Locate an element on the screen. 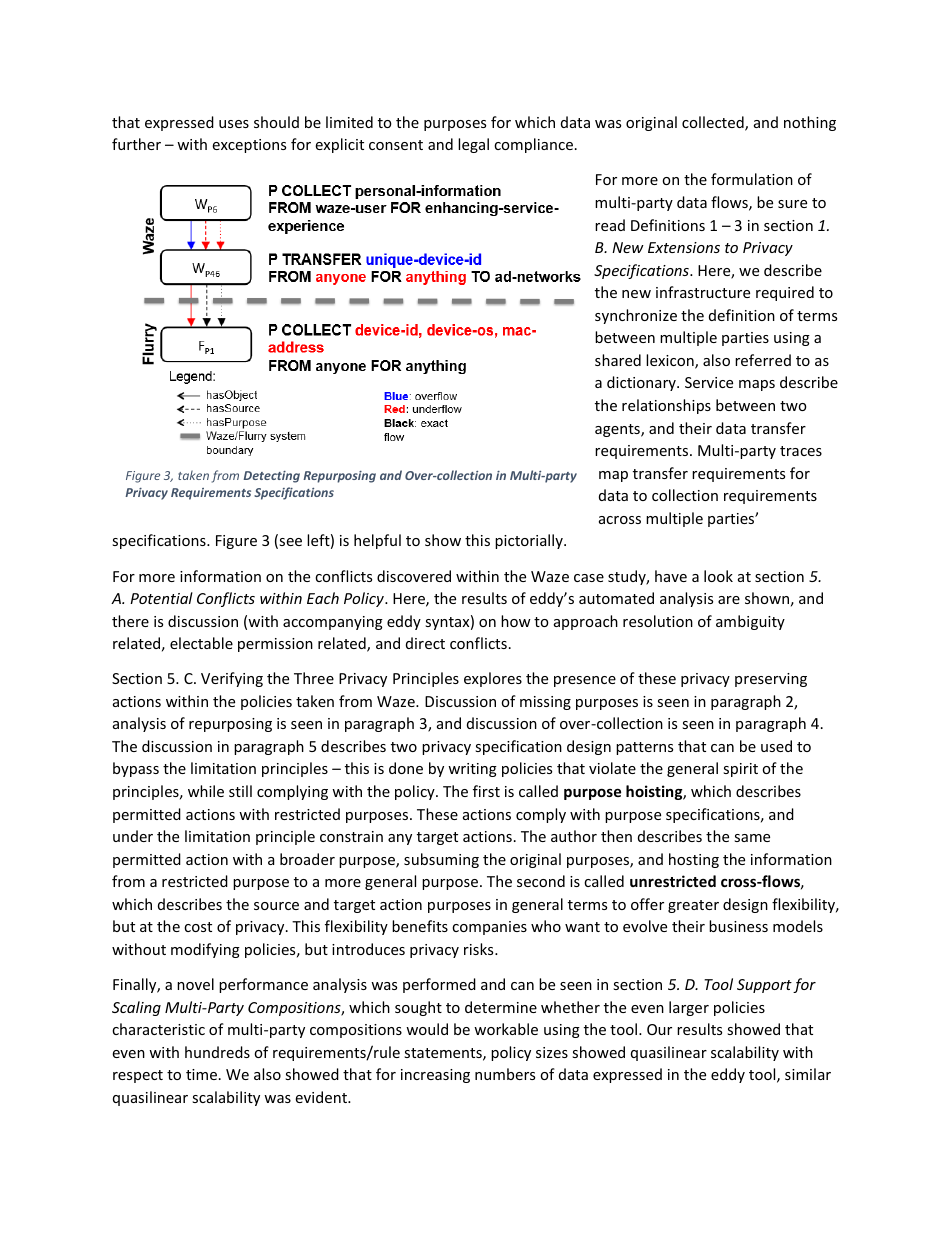 Image resolution: width=952 pixels, height=1233 pixels. direct is located at coordinates (425, 643).
